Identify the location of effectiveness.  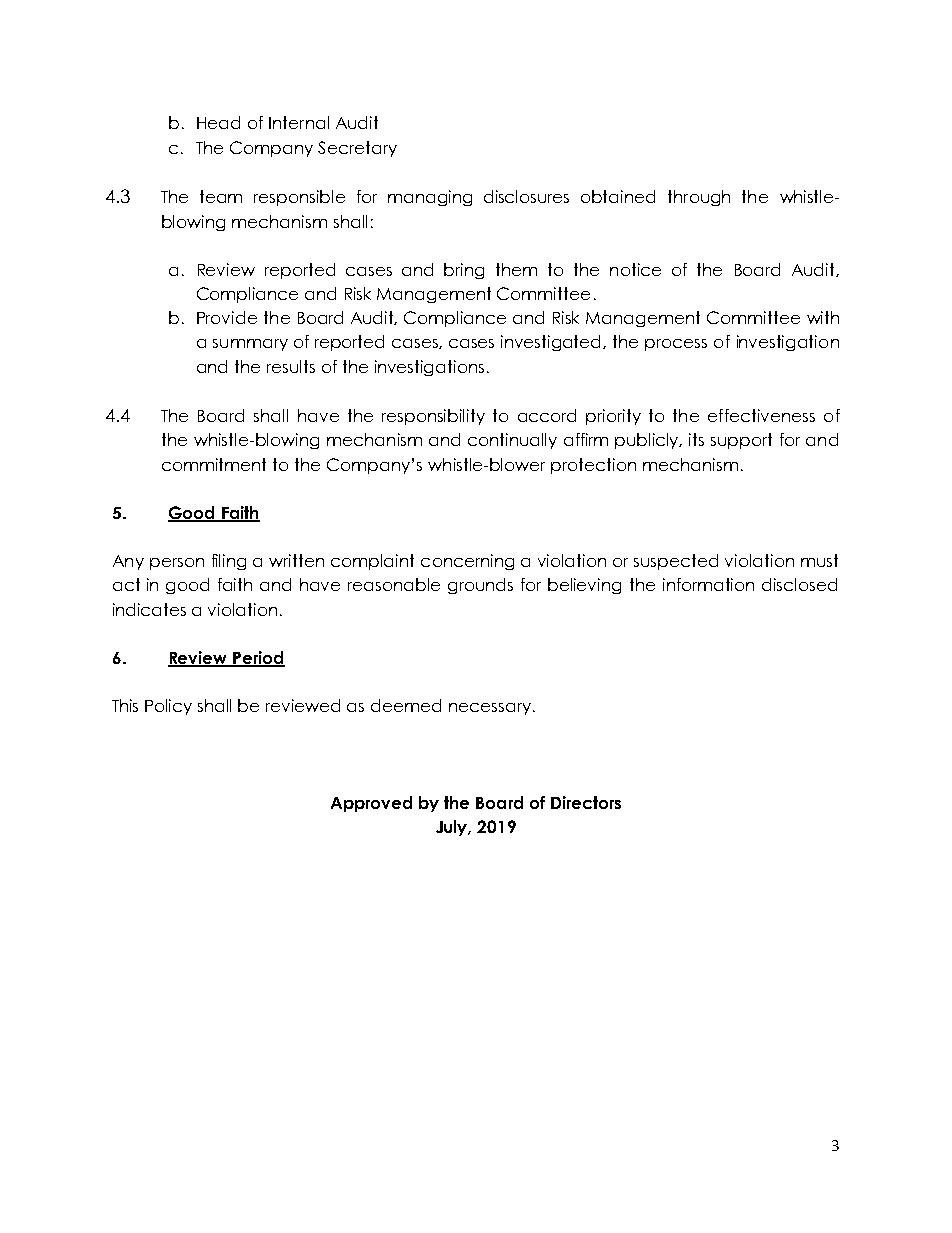
(761, 415).
